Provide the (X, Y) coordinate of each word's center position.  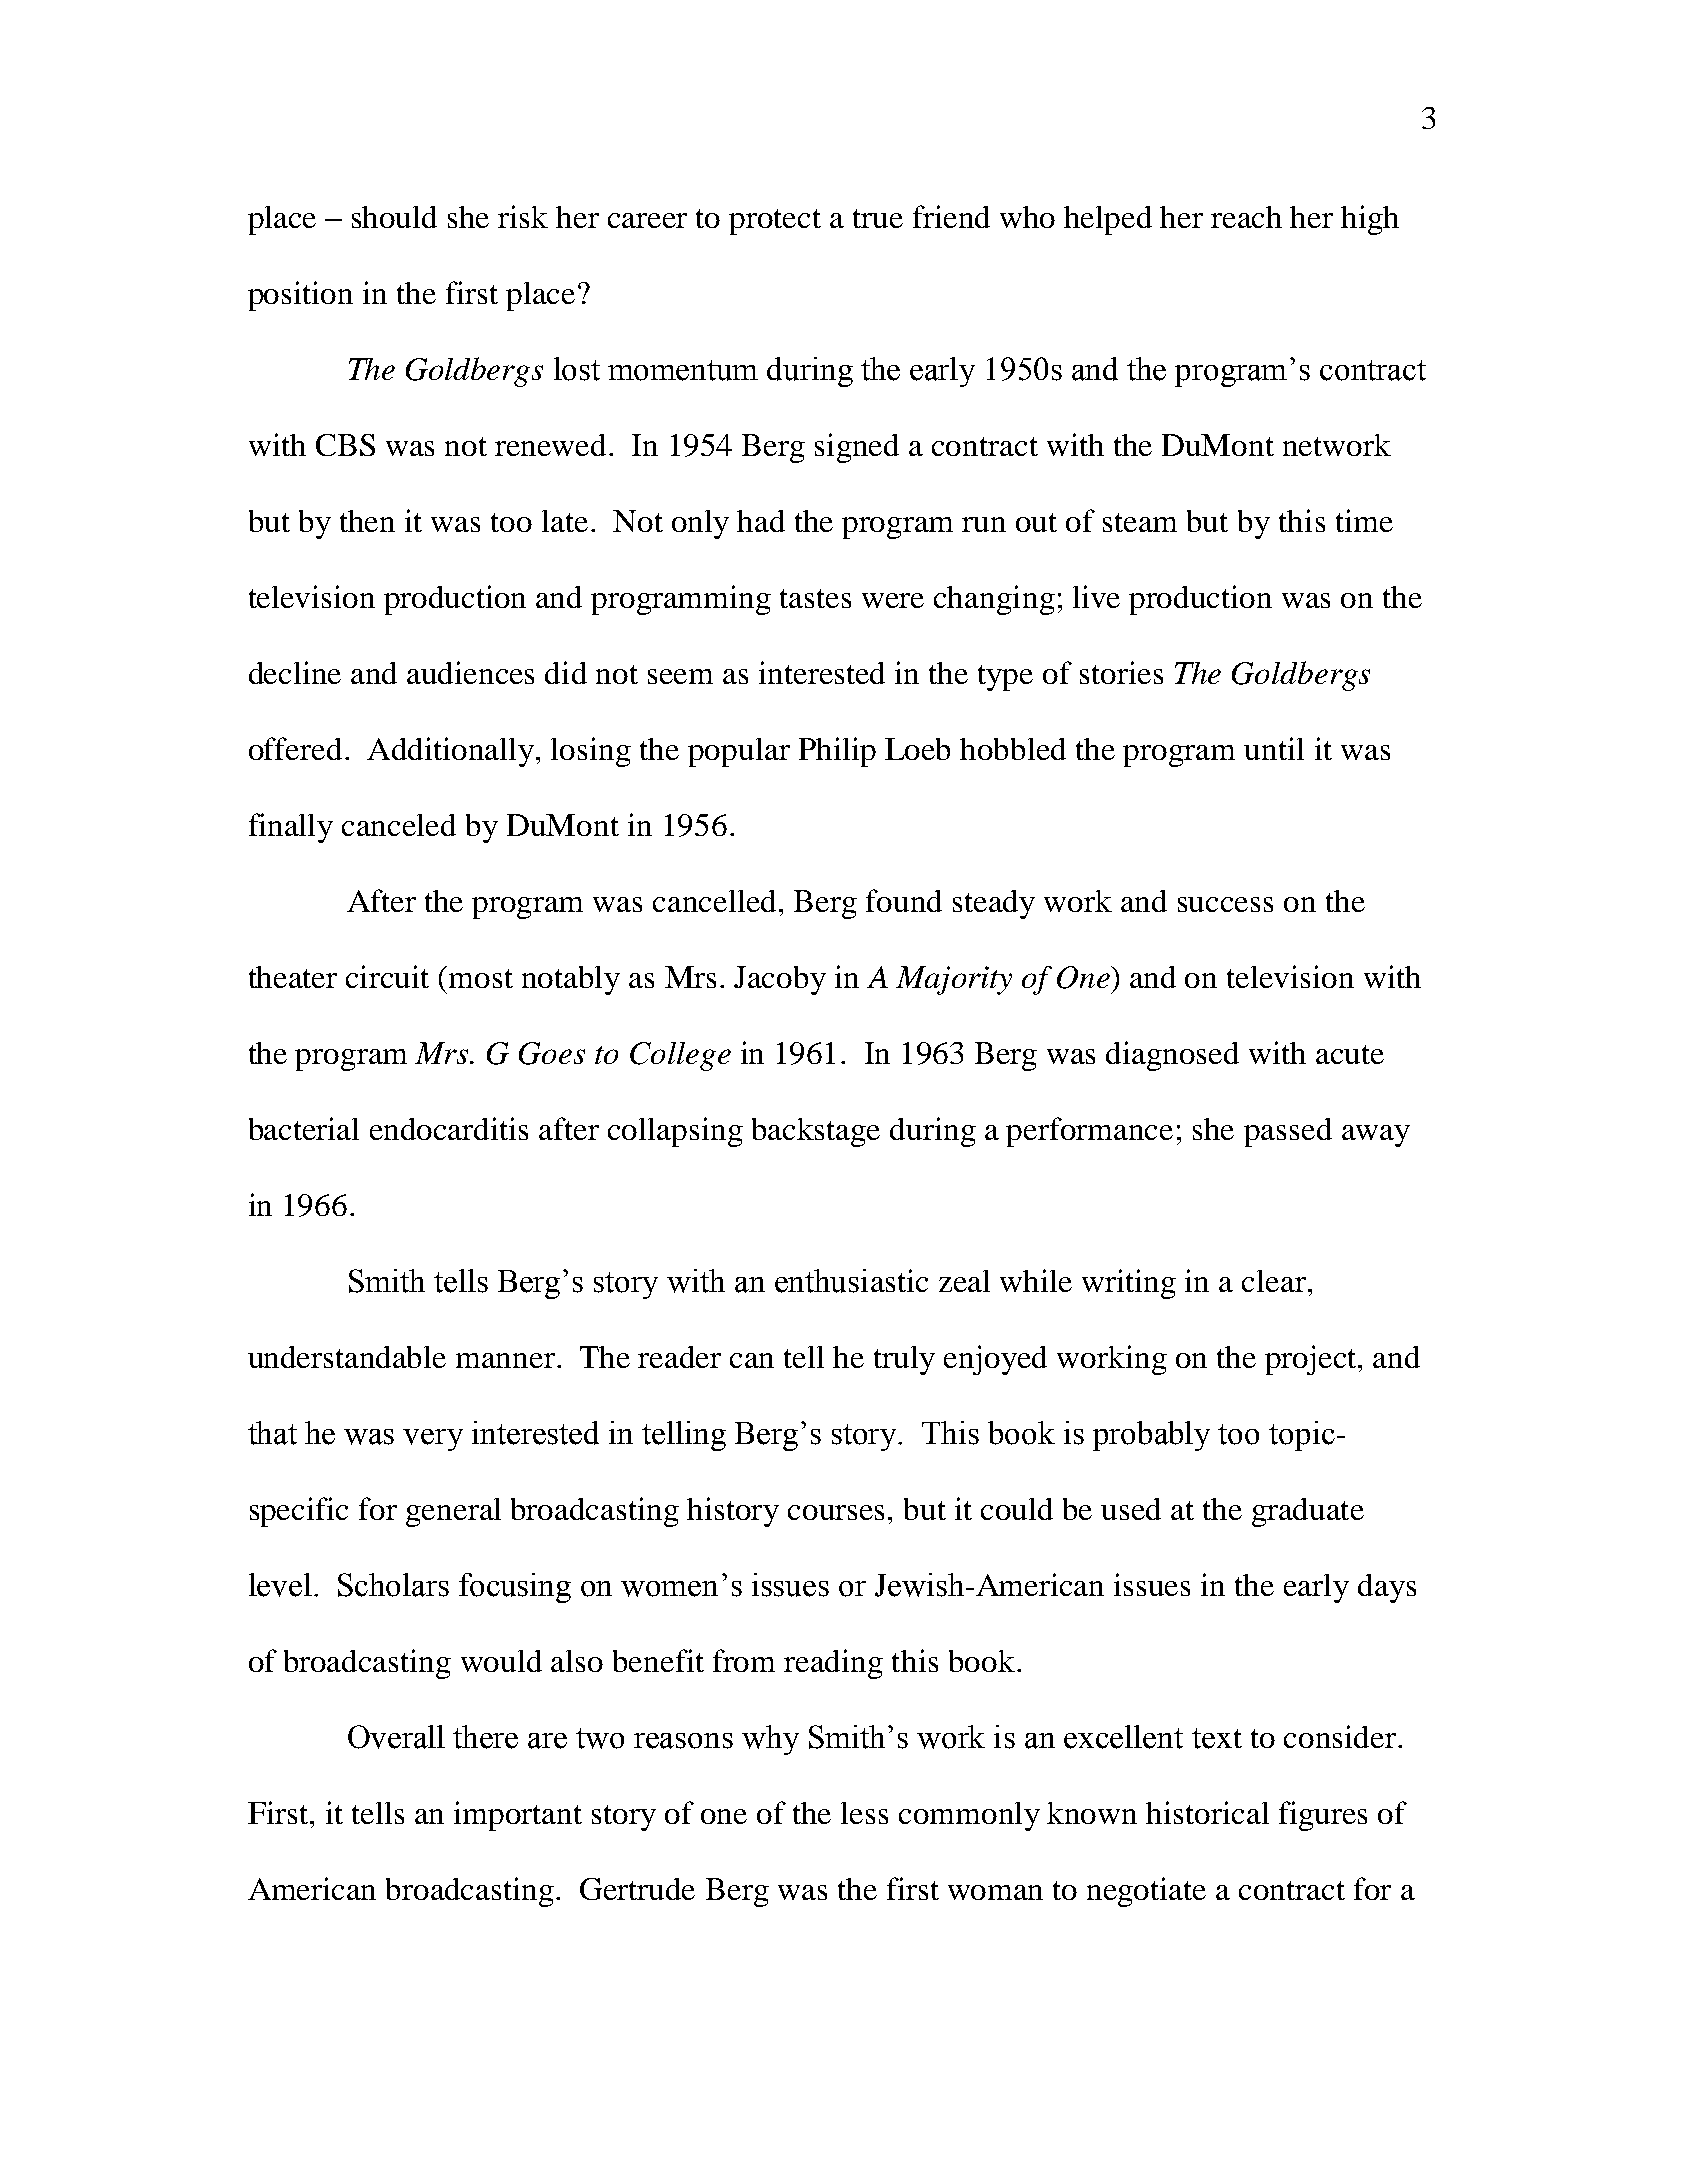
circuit (387, 976)
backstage (816, 1132)
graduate (1308, 1512)
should (394, 217)
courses (836, 1512)
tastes (815, 598)
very (433, 1440)
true (878, 218)
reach (1246, 217)
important (518, 1816)
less (864, 1813)
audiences (470, 672)
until (1274, 748)
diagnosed (1172, 1056)
